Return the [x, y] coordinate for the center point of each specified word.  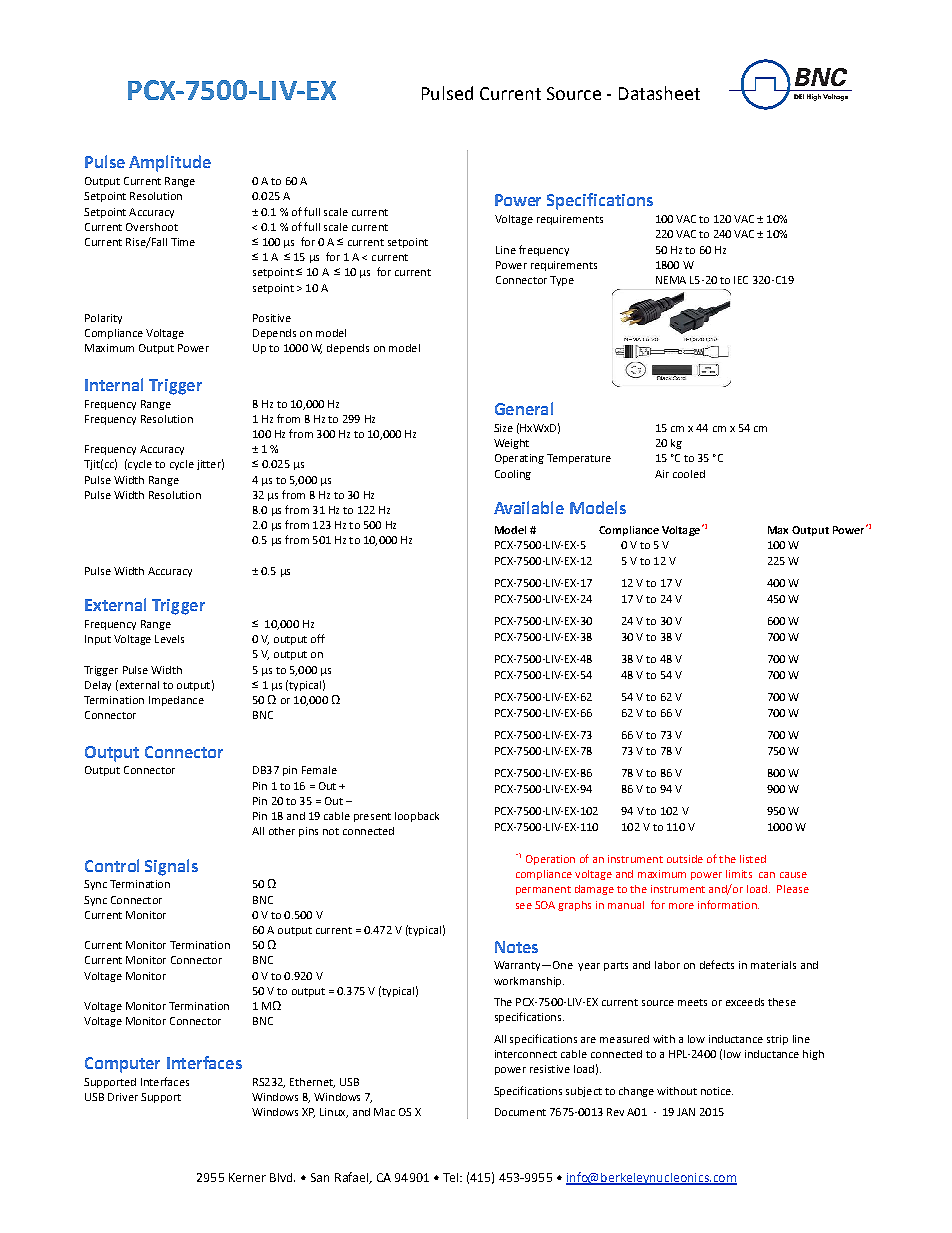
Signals [171, 867]
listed [753, 859]
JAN [686, 1112]
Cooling [513, 475]
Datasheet [659, 93]
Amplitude [170, 163]
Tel [450, 1177]
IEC [741, 280]
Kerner [247, 1177]
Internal [114, 384]
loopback [417, 817]
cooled [689, 474]
